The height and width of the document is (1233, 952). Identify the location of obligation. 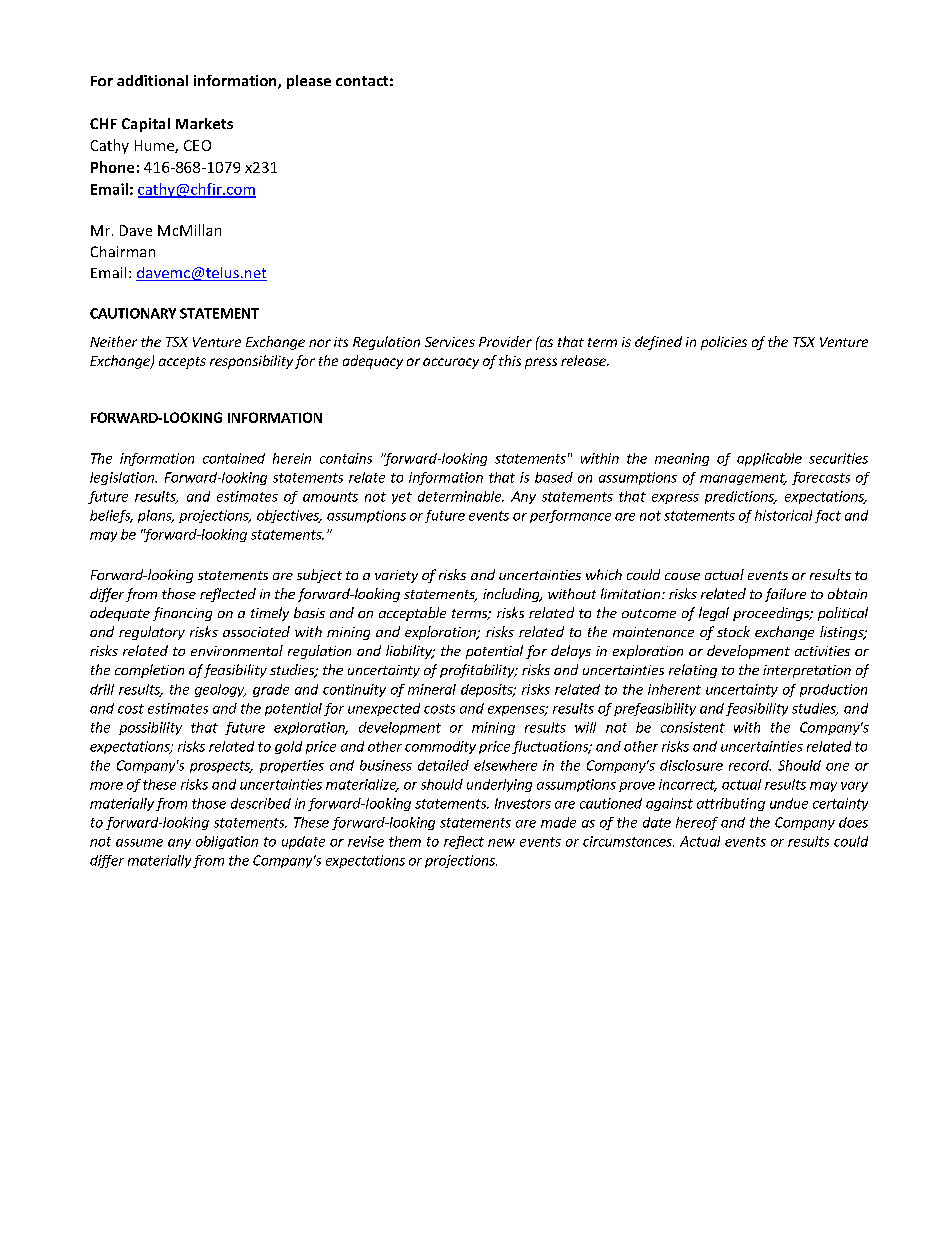
(227, 842).
